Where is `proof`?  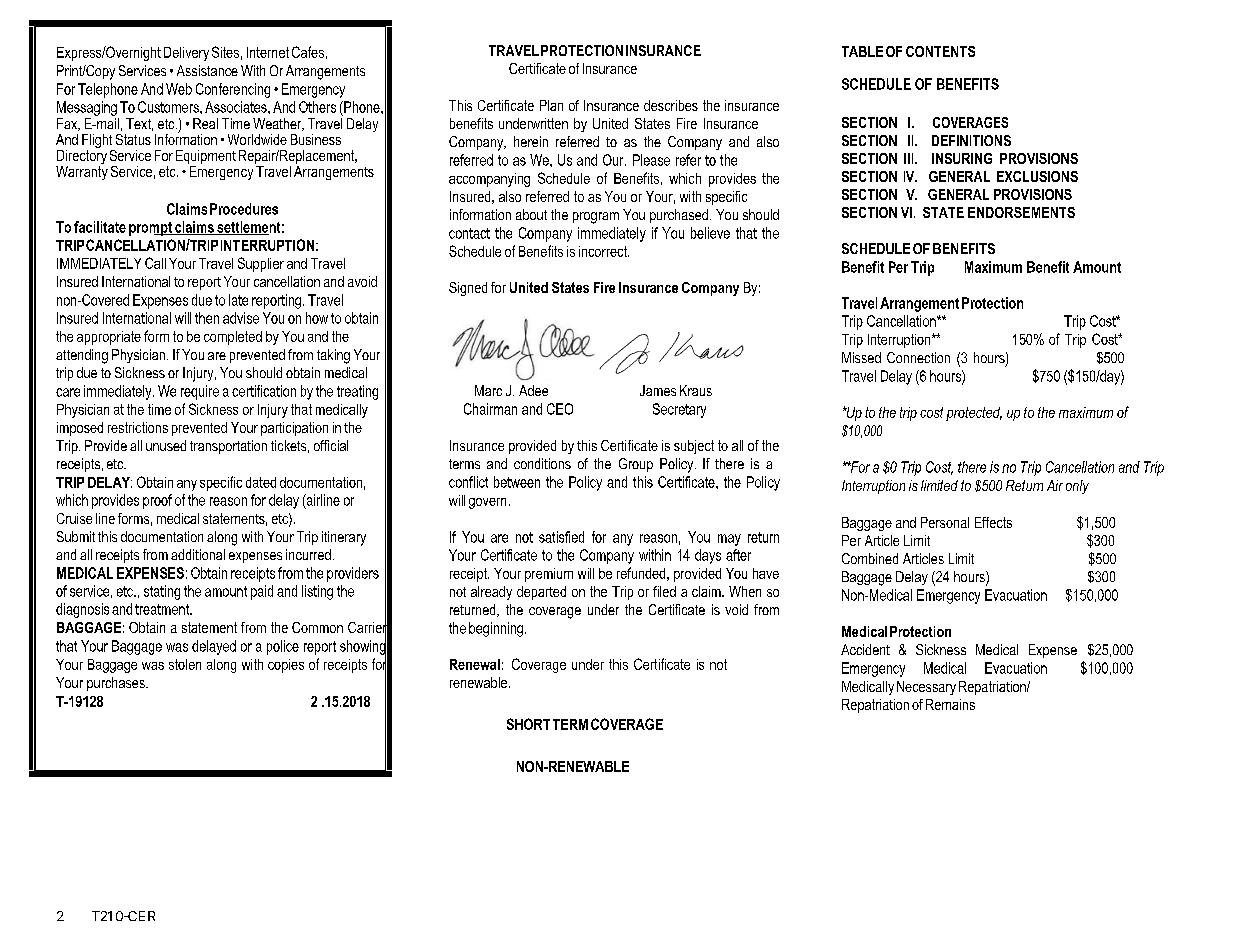 proof is located at coordinates (157, 501).
